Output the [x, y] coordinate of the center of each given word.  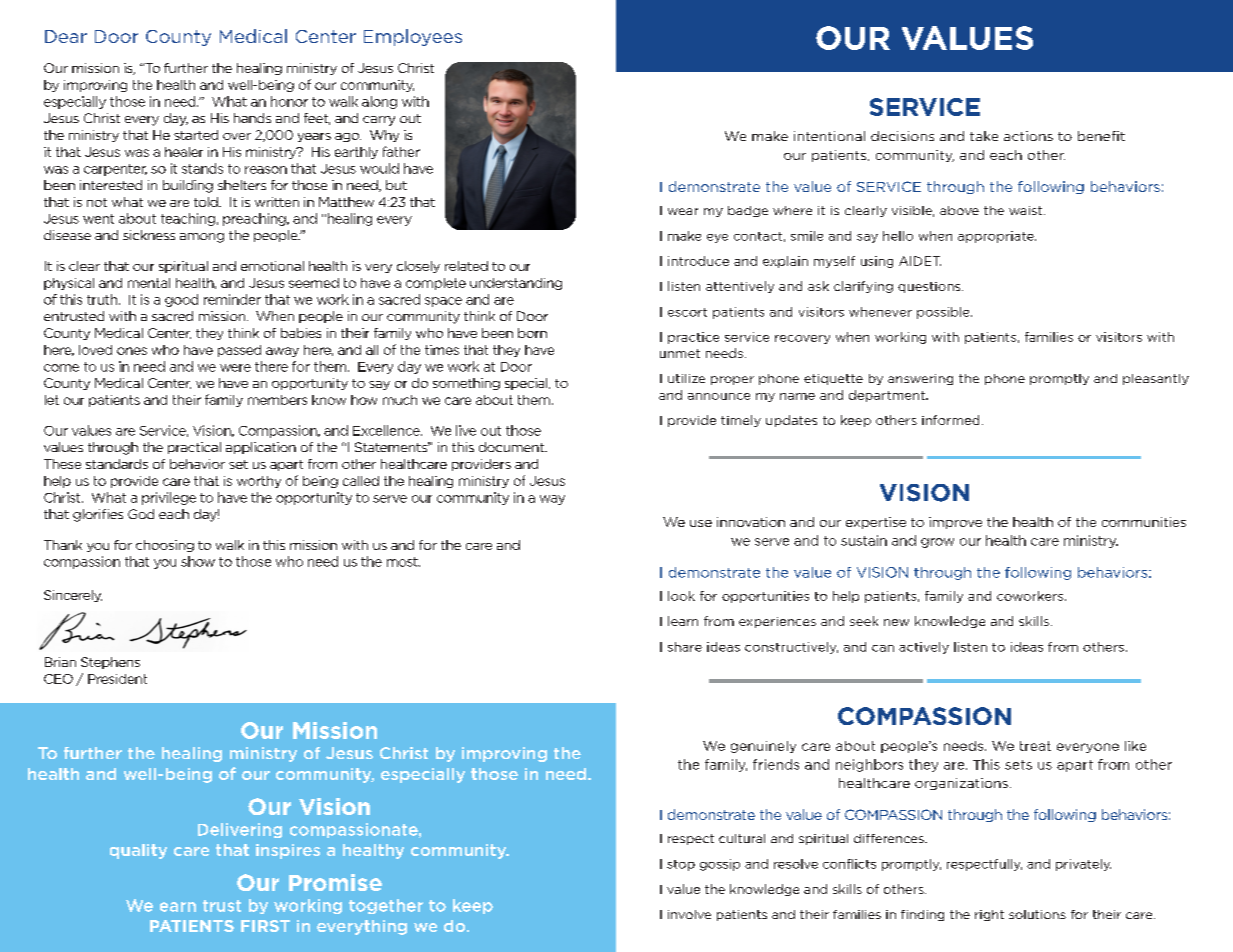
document [513, 447]
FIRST [265, 926]
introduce [698, 261]
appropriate [997, 237]
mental [149, 283]
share [685, 647]
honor [289, 101]
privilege [169, 498]
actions [1028, 136]
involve [689, 914]
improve [955, 523]
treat [1035, 746]
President [117, 679]
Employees [413, 37]
